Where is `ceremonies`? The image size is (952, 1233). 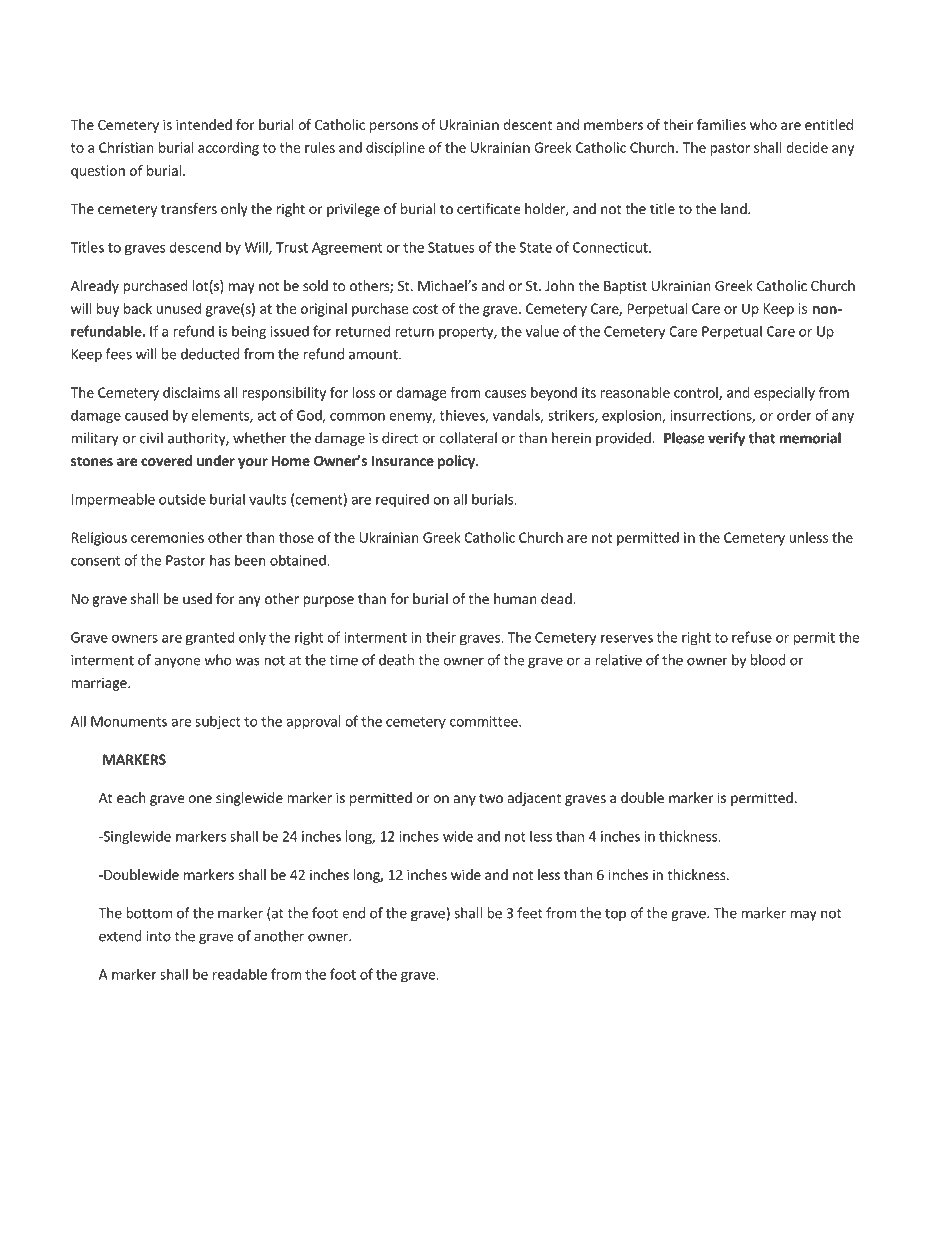 ceremonies is located at coordinates (167, 537).
